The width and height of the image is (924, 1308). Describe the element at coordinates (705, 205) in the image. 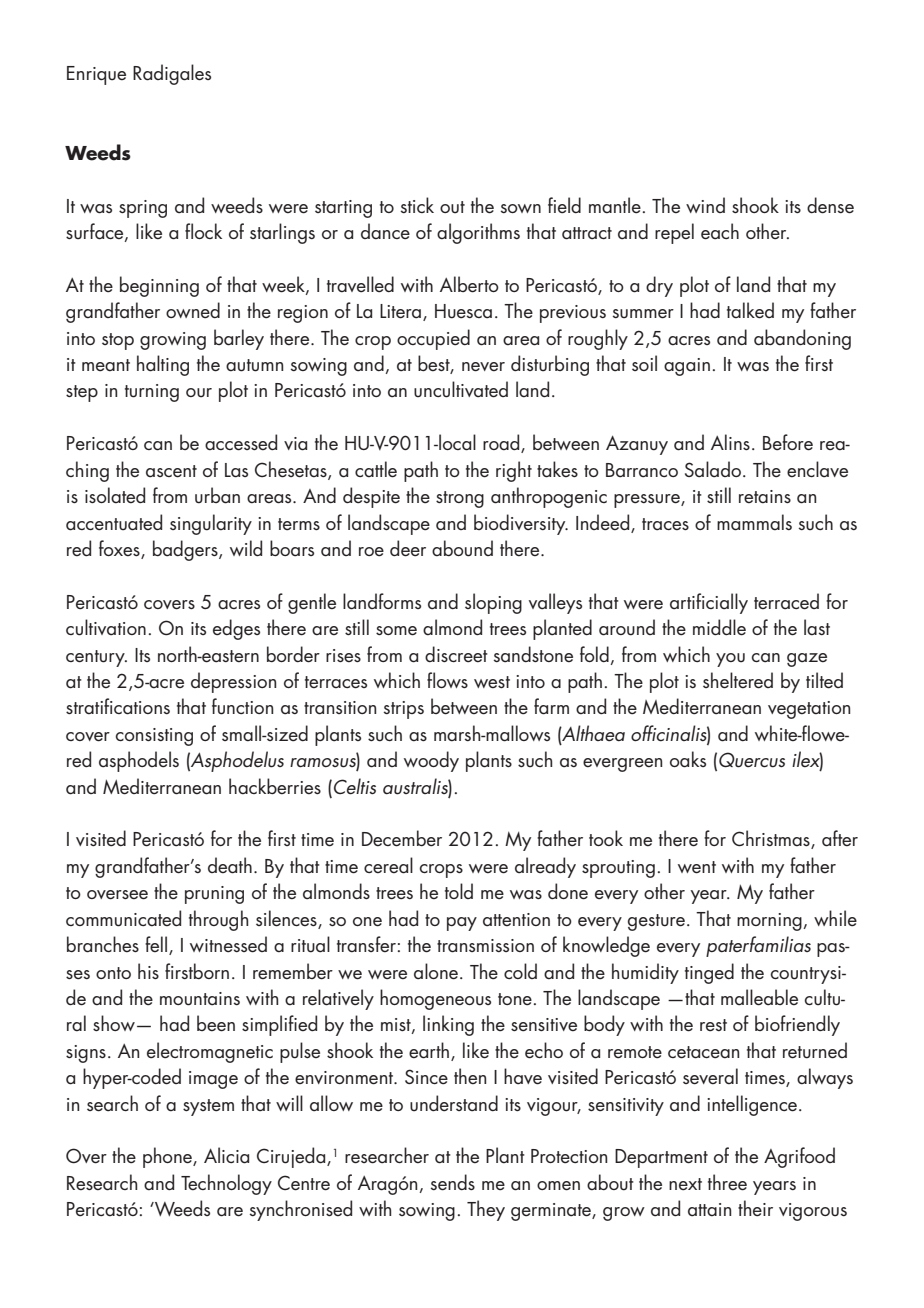

I see `wind` at that location.
